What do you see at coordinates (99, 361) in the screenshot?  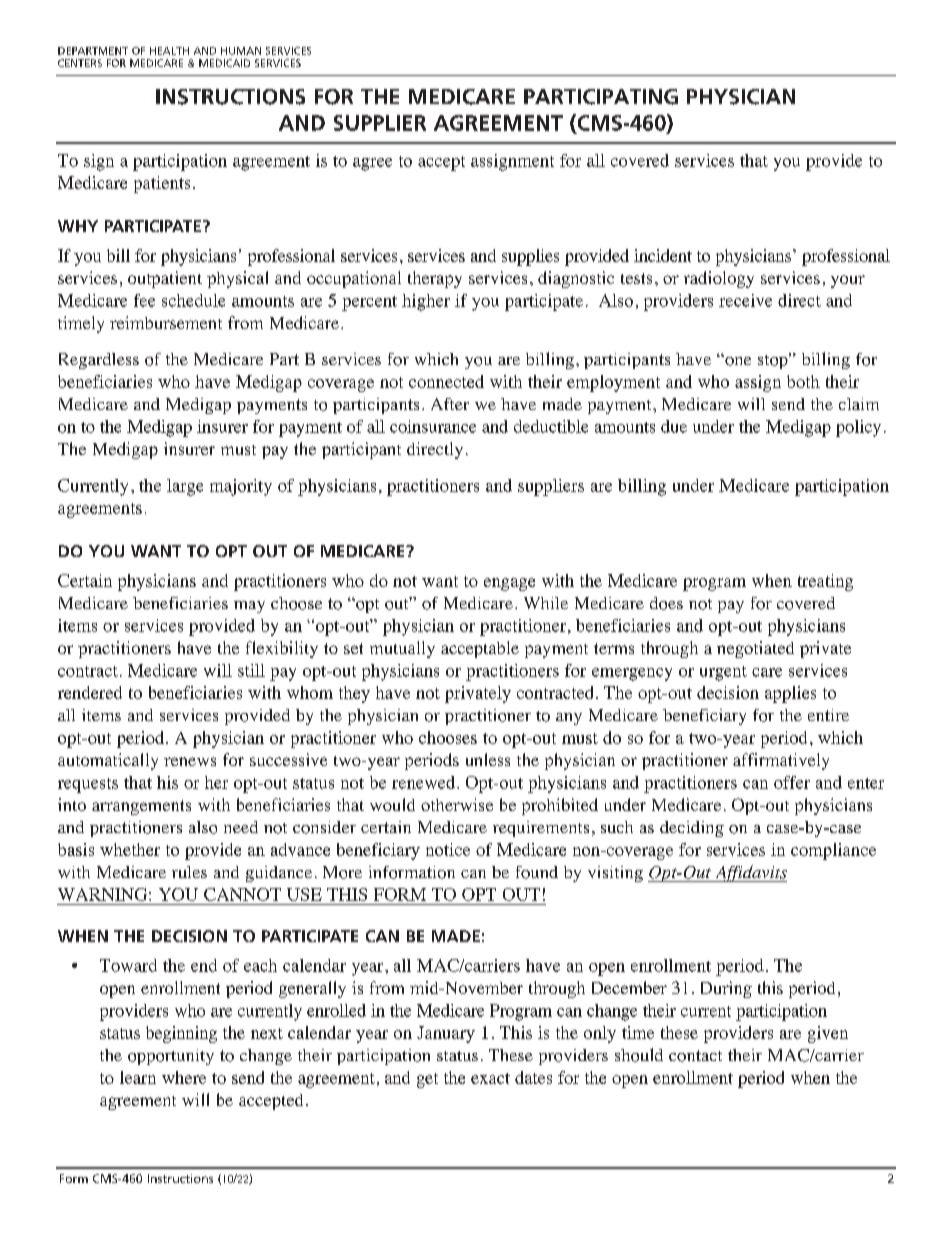 I see `Regardless` at bounding box center [99, 361].
